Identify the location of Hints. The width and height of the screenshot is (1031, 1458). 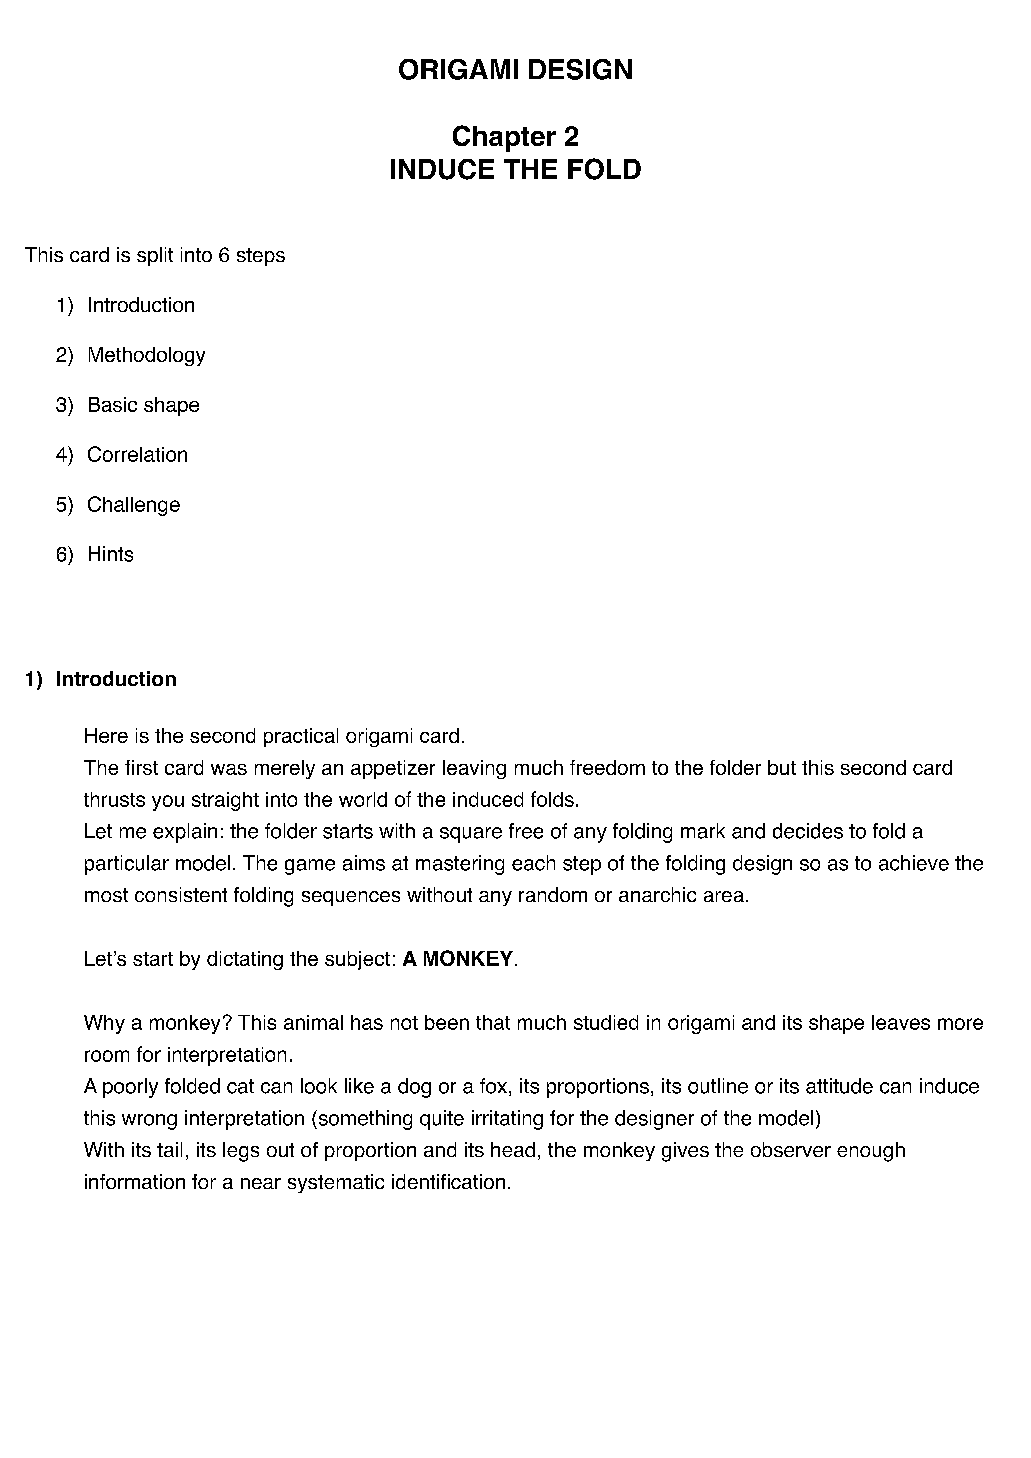
(111, 554).
